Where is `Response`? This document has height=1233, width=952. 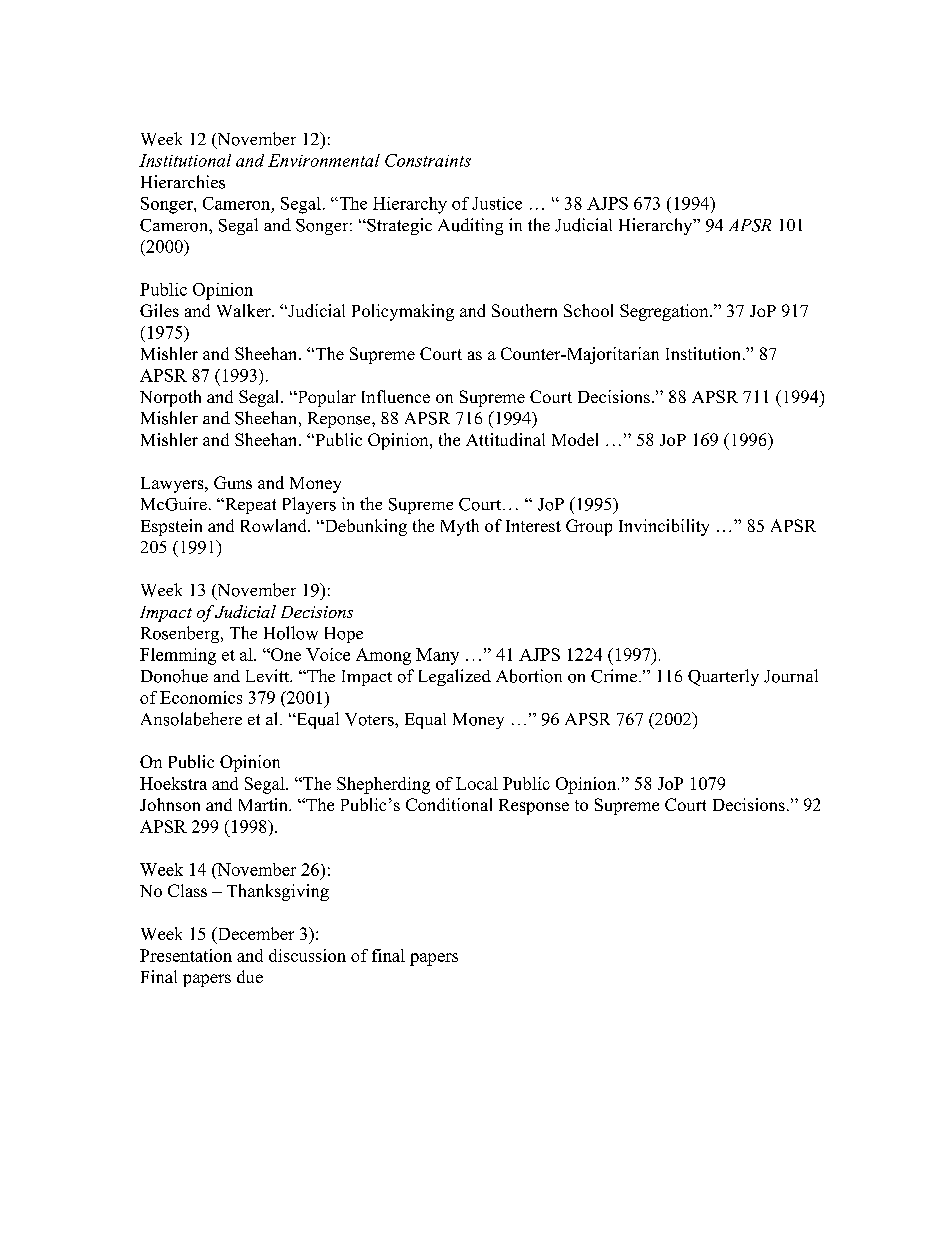
Response is located at coordinates (534, 807).
